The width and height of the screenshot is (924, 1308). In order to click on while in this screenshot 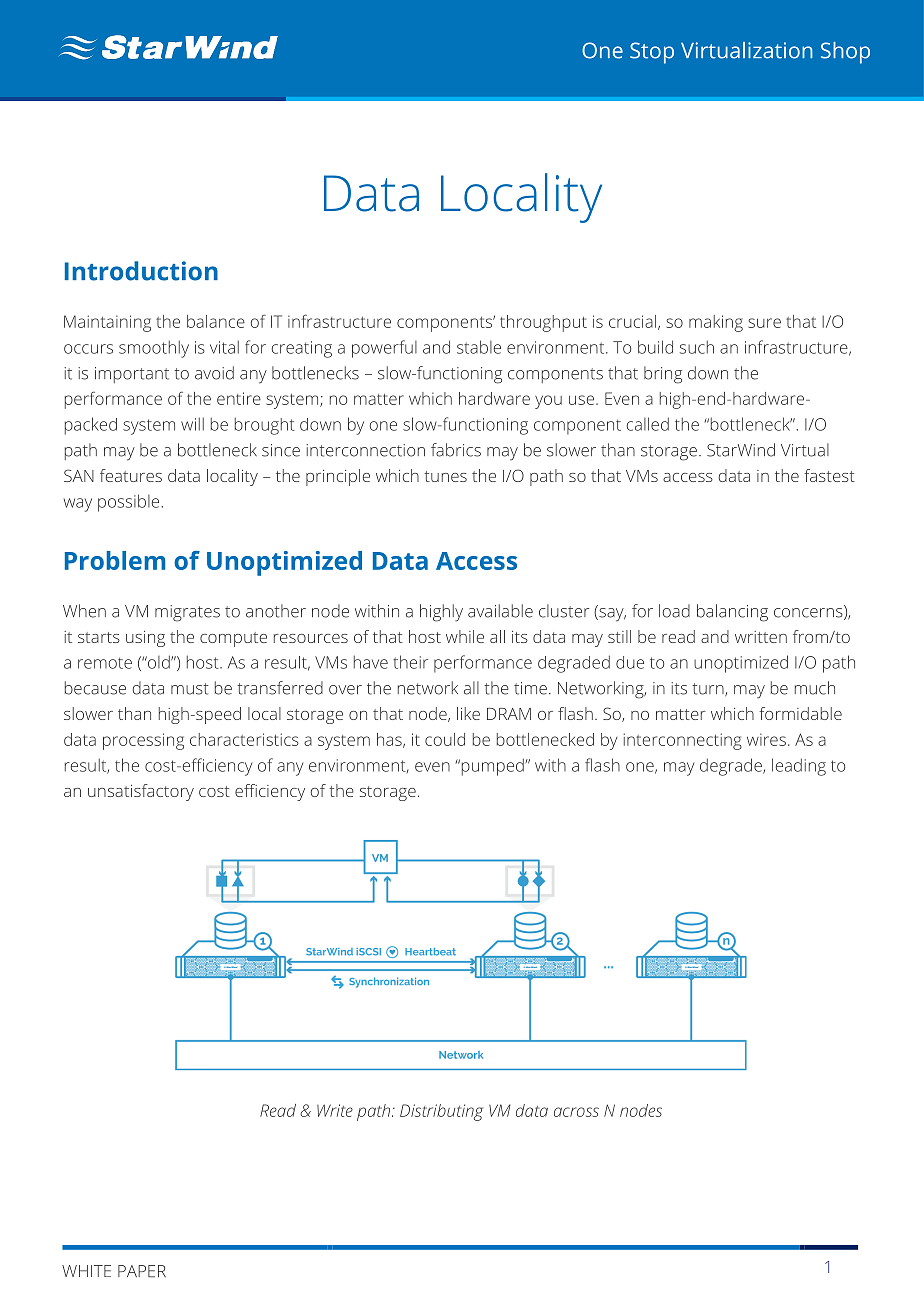, I will do `click(465, 636)`.
